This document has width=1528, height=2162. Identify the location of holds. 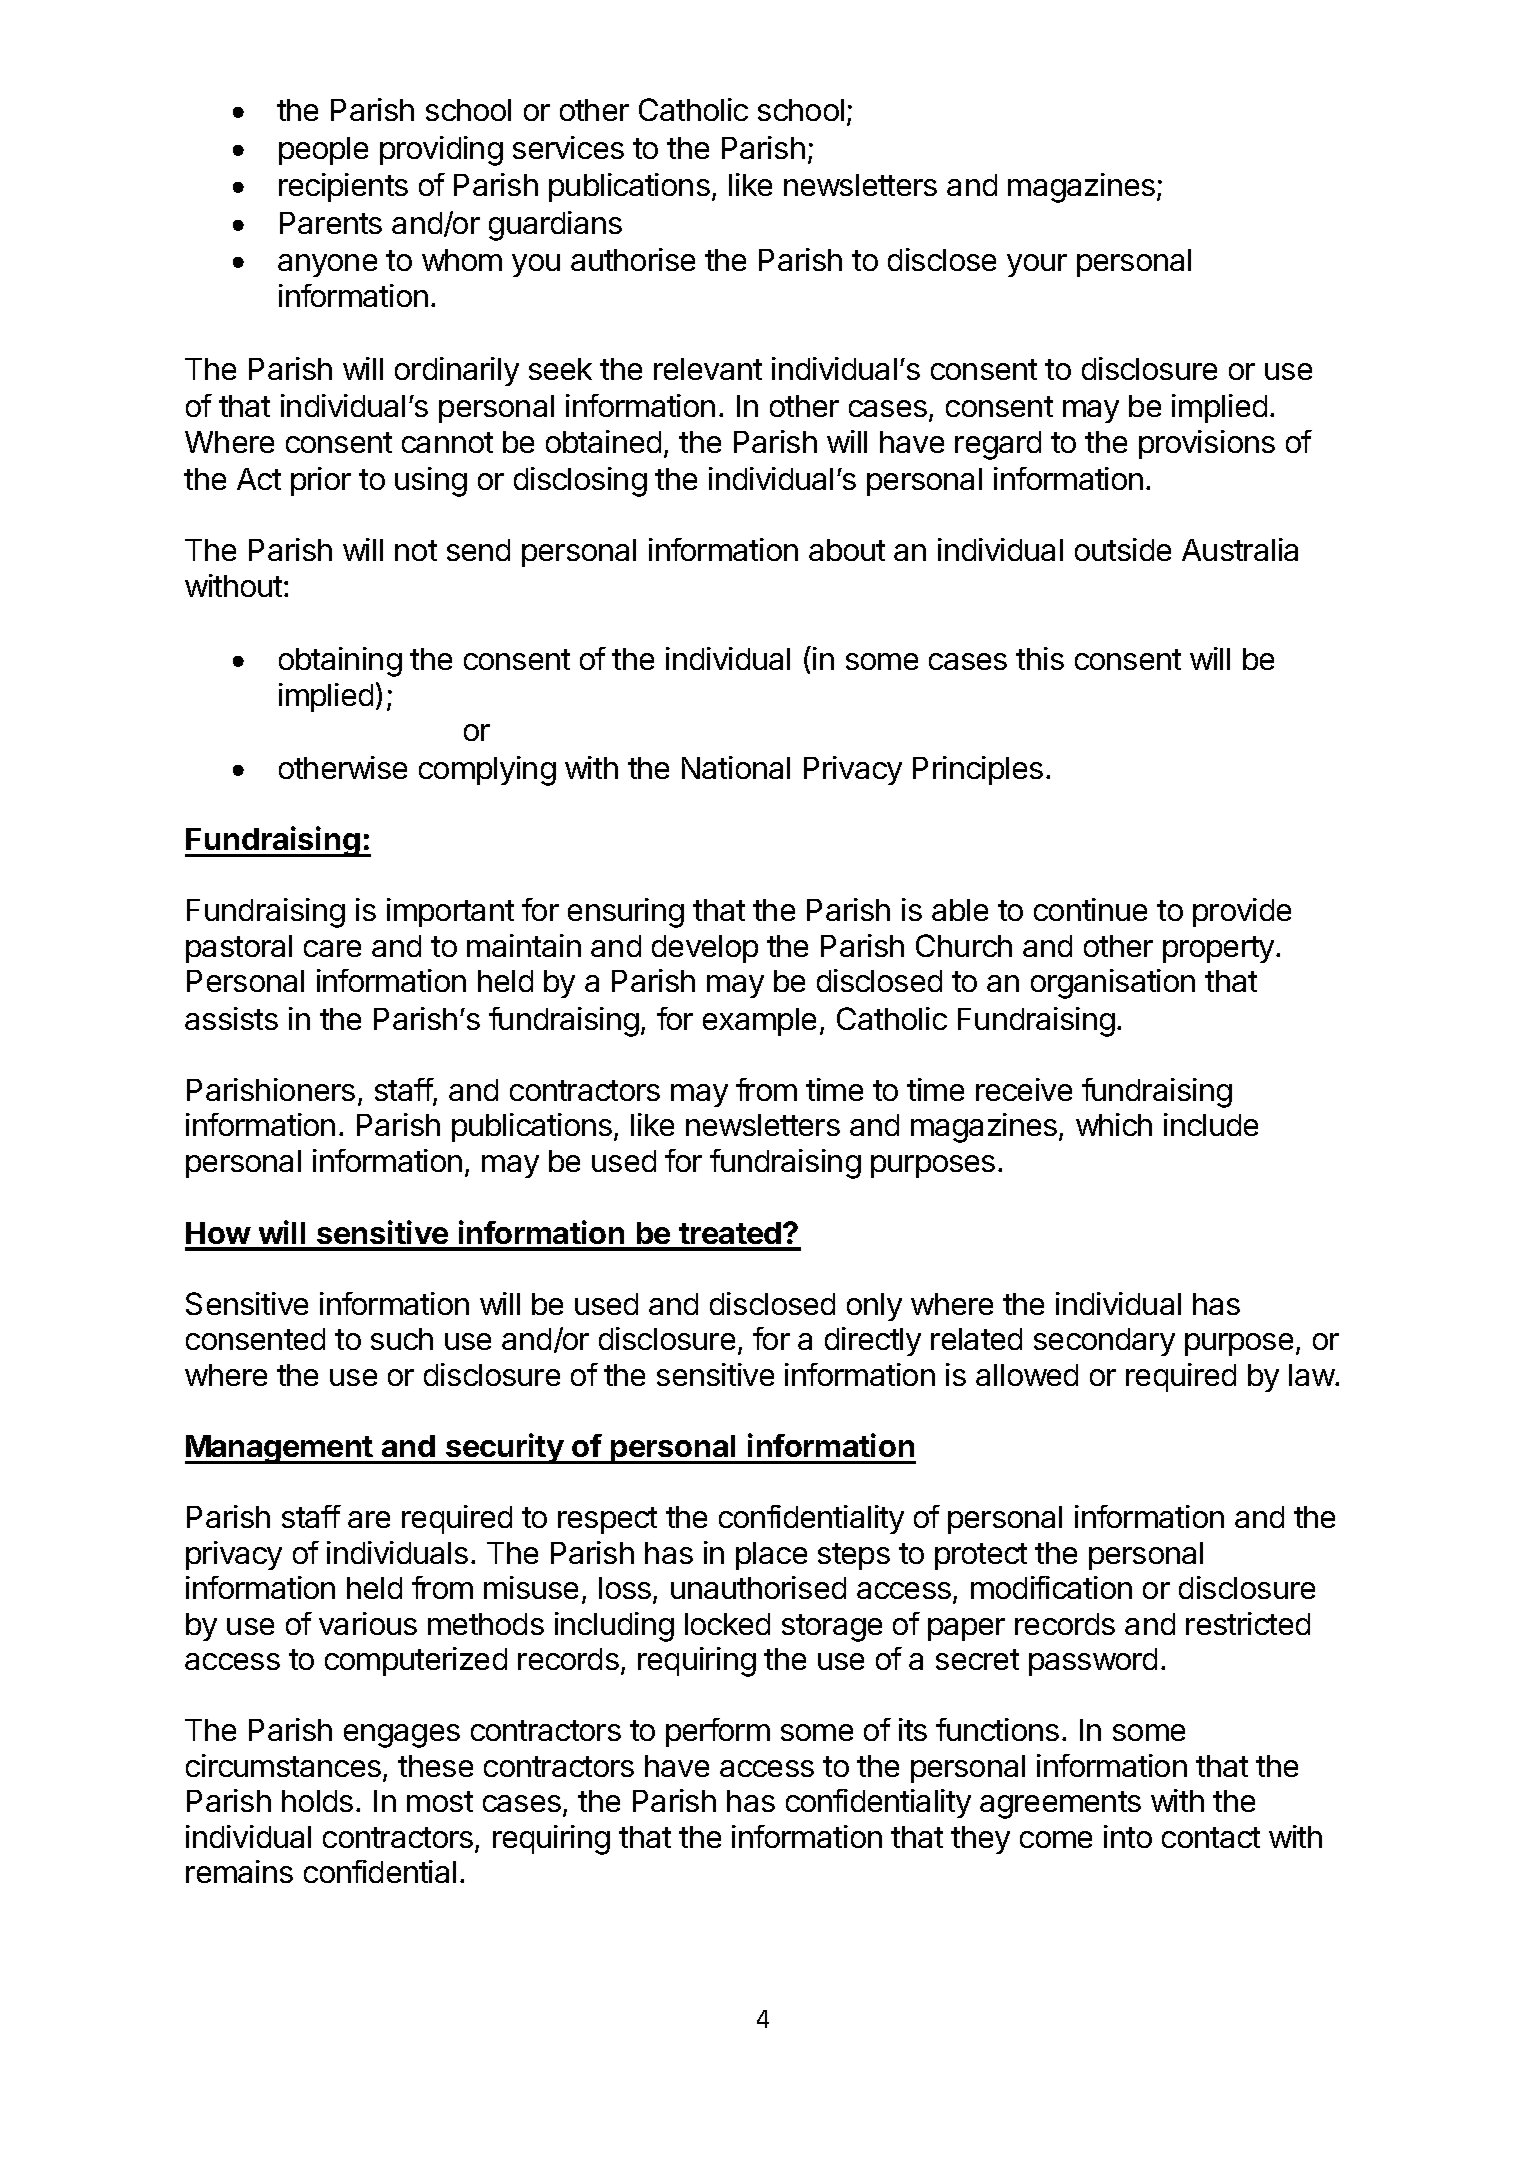
(317, 1801).
